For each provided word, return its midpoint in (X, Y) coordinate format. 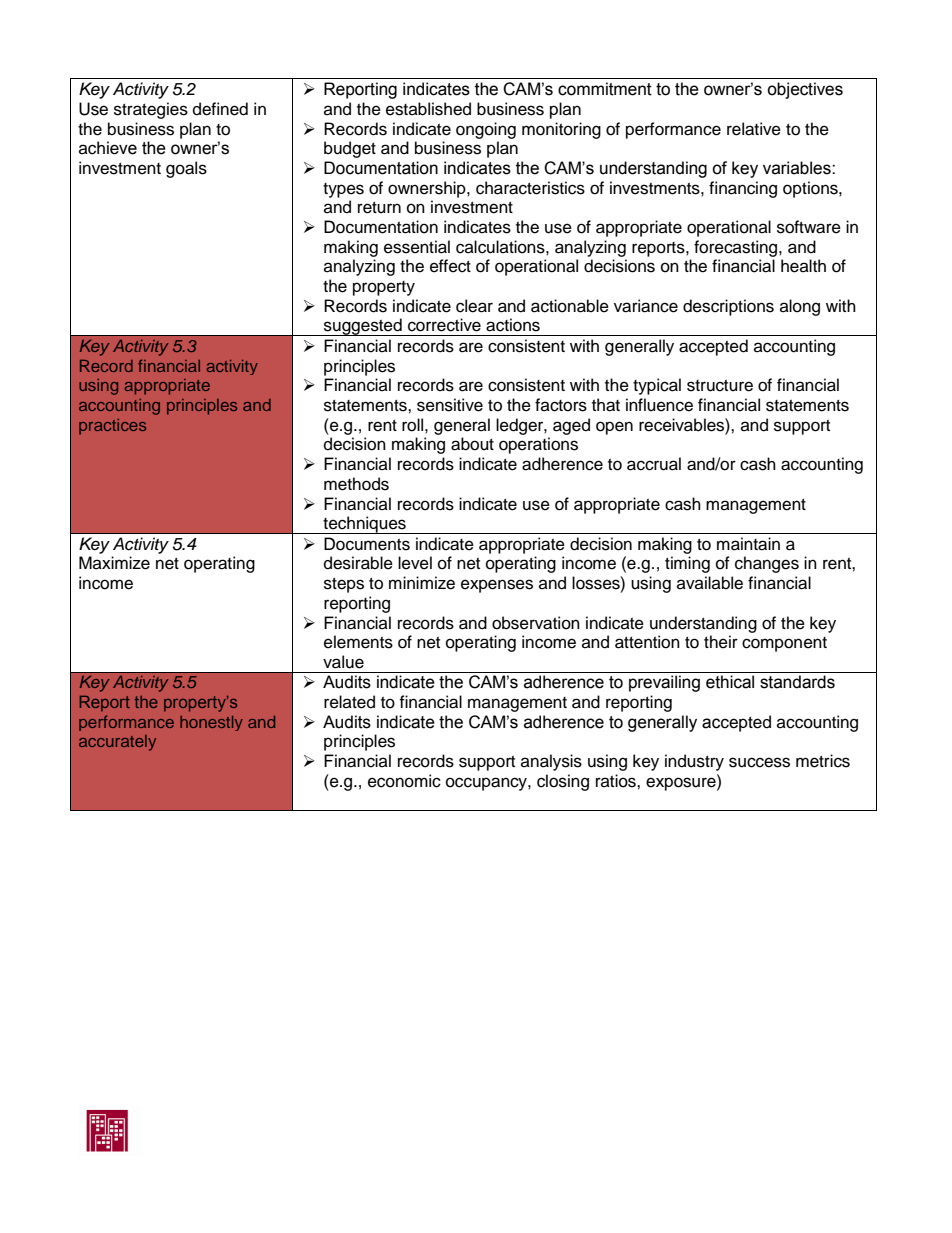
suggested (363, 327)
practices (112, 427)
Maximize (114, 563)
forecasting (737, 248)
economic (404, 781)
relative (754, 129)
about (472, 444)
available (710, 583)
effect (450, 266)
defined (220, 109)
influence (659, 405)
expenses (497, 586)
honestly (211, 723)
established (428, 109)
